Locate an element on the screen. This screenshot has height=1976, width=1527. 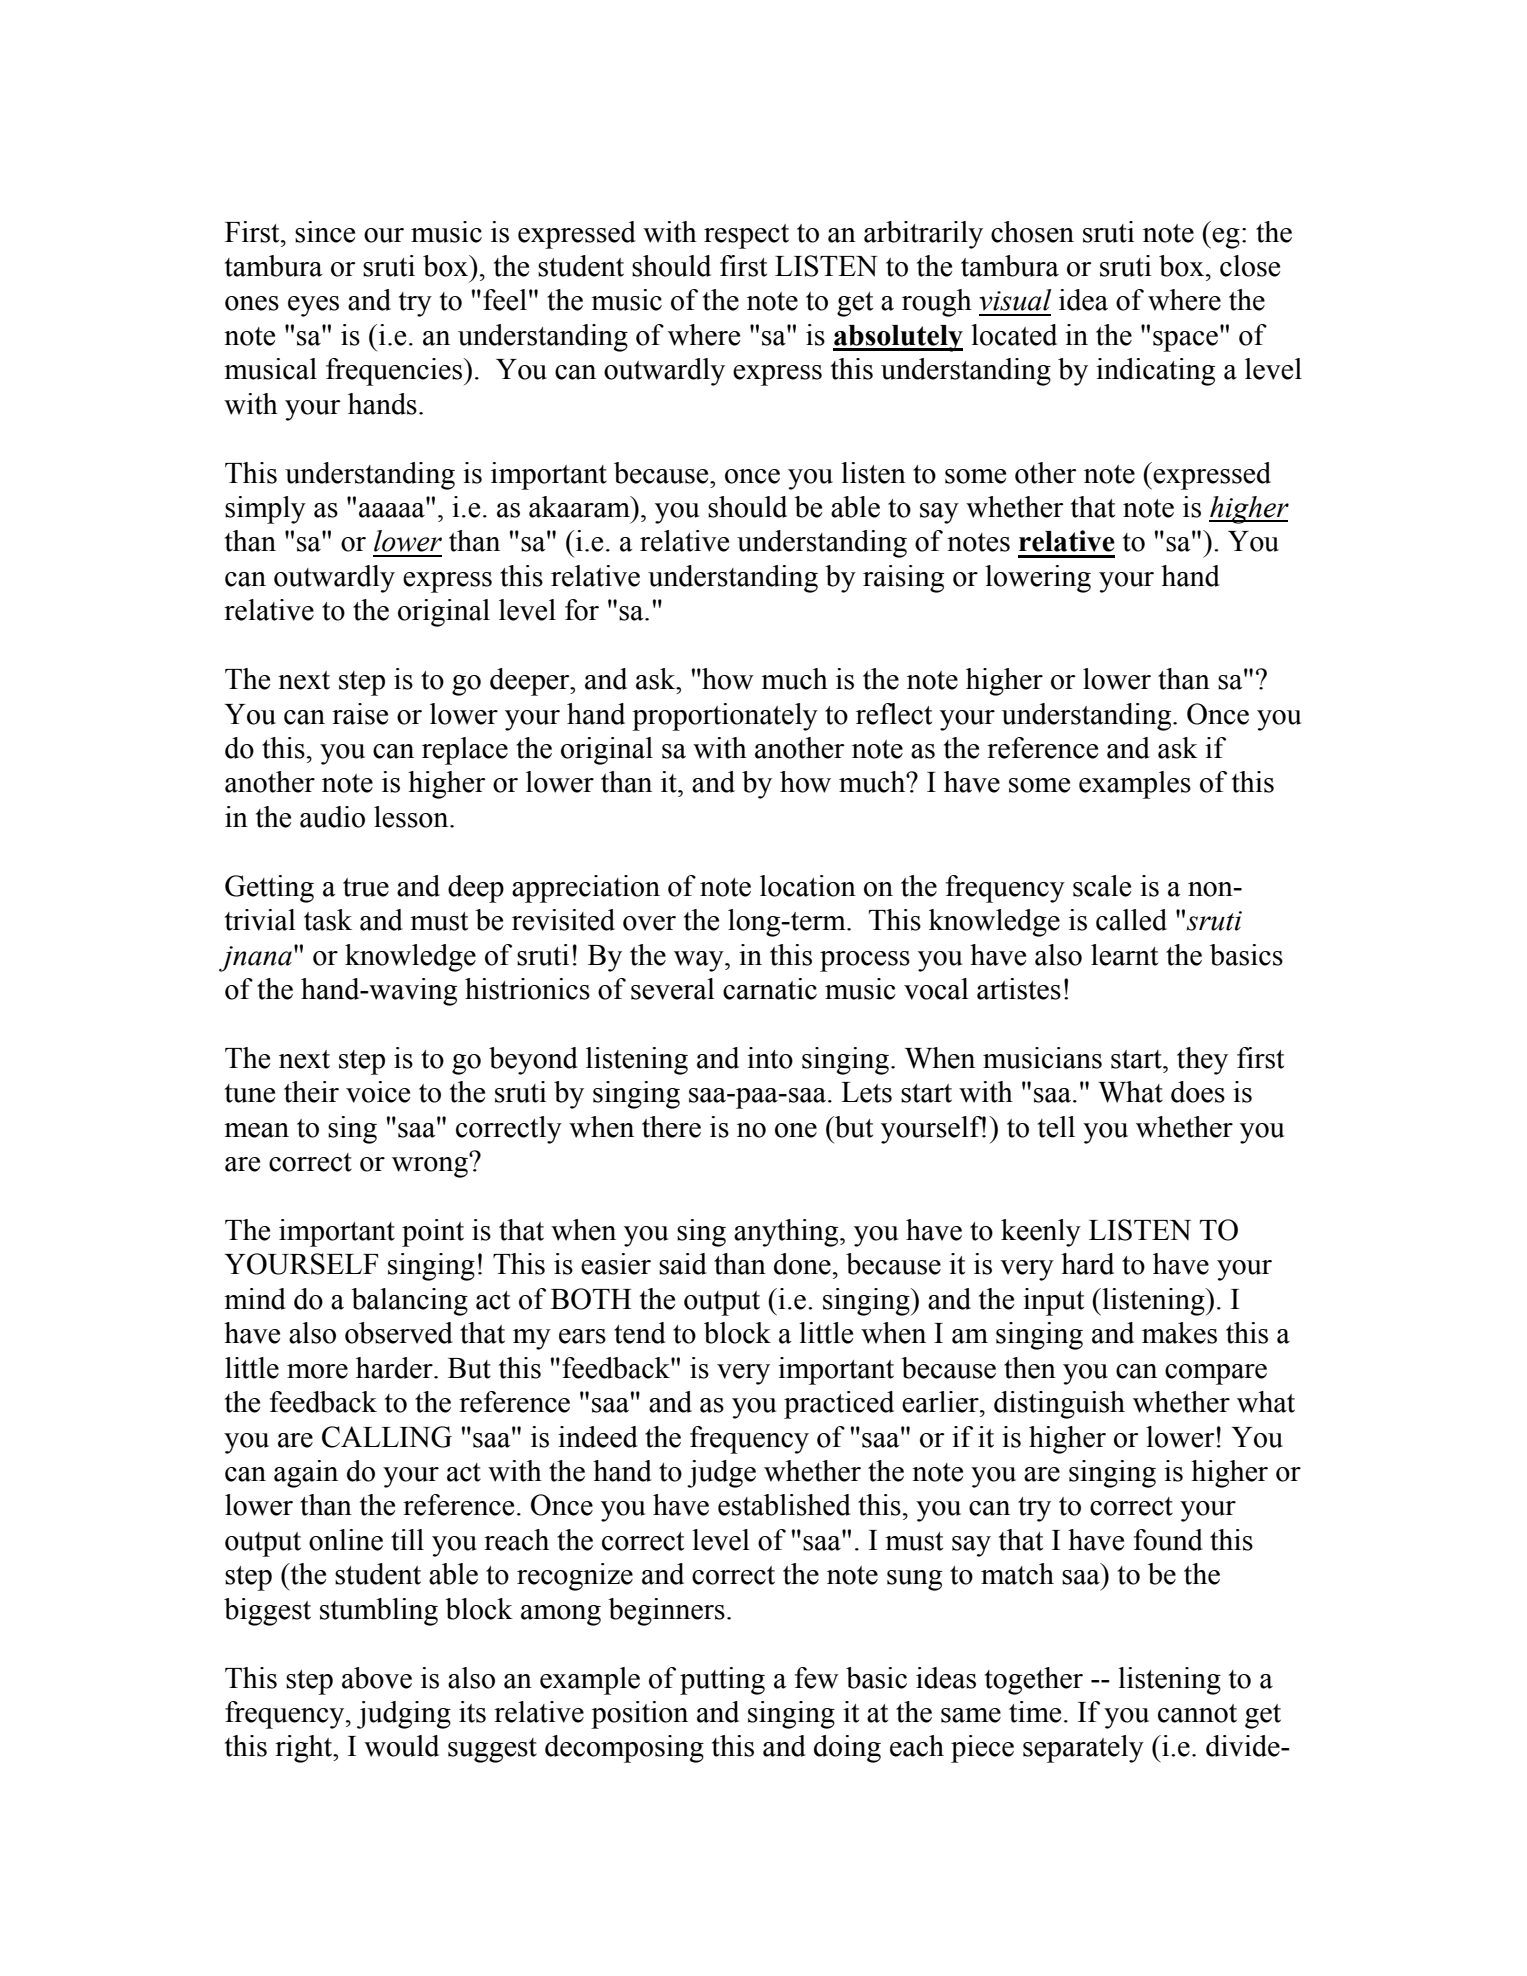
learnt is located at coordinates (1124, 955).
